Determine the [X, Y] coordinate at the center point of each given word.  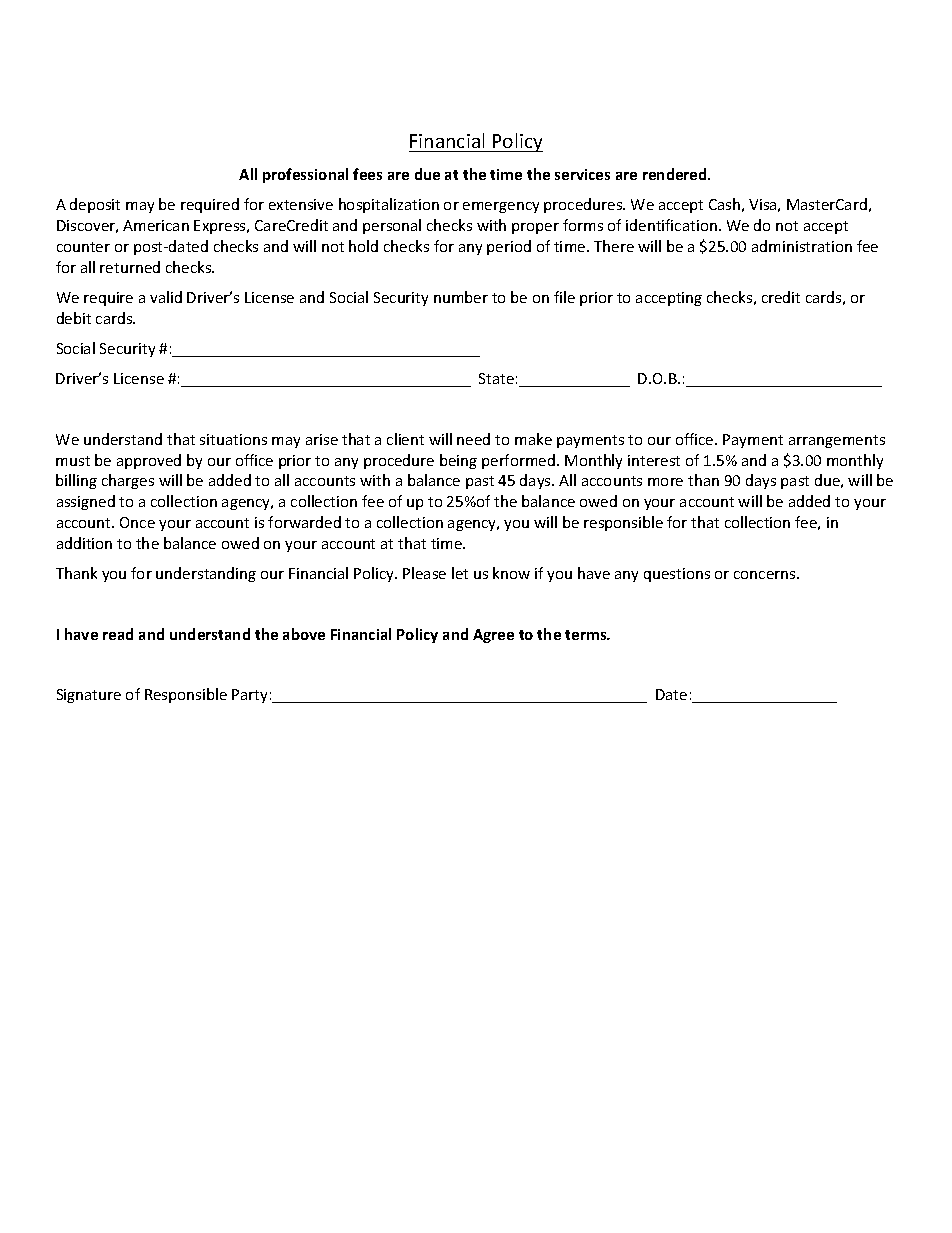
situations [233, 439]
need [473, 439]
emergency [501, 207]
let [460, 573]
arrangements [837, 441]
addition [84, 543]
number [461, 297]
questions [677, 575]
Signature [89, 696]
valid [166, 297]
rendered [676, 174]
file [564, 297]
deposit [95, 205]
